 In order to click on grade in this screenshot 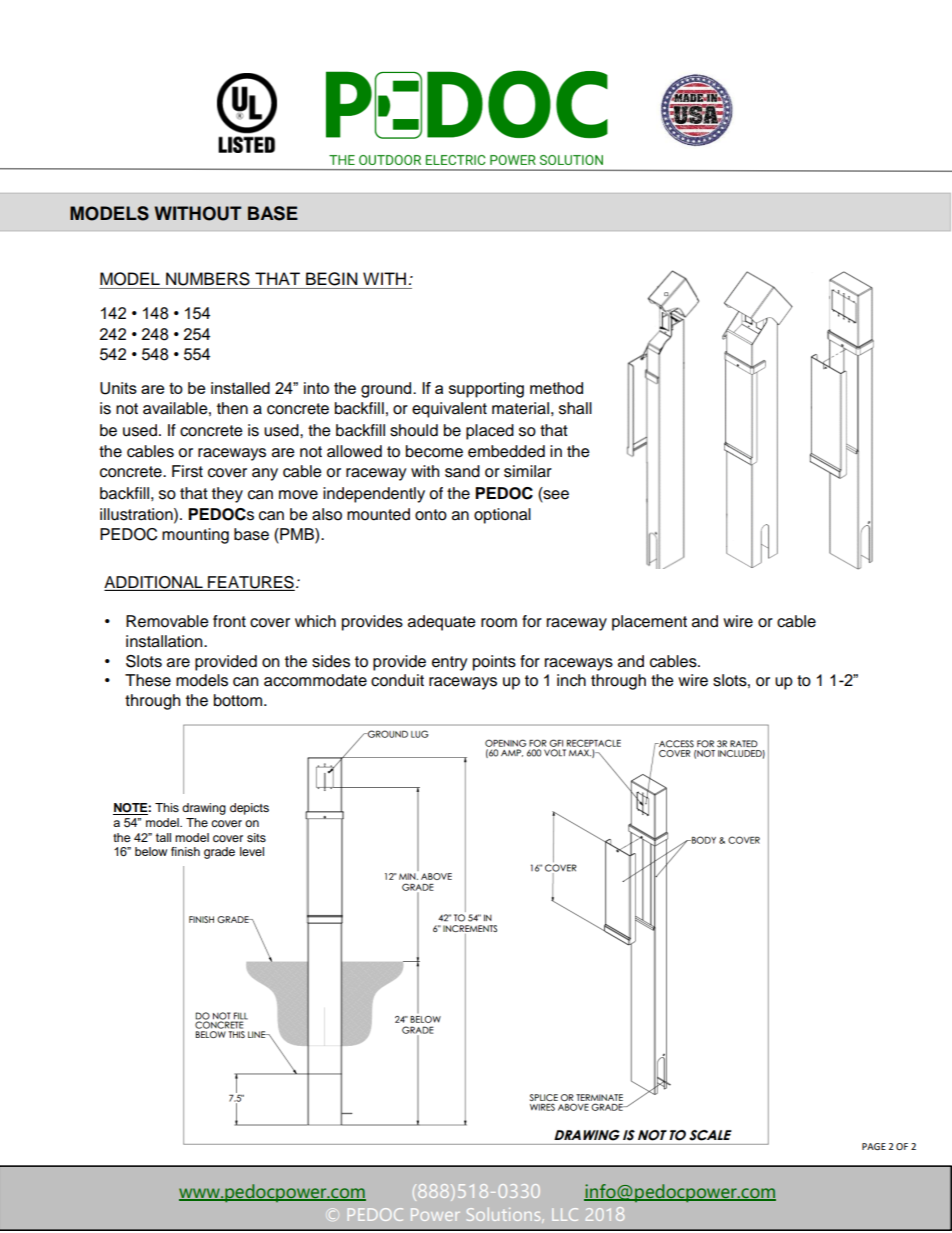, I will do `click(219, 853)`.
